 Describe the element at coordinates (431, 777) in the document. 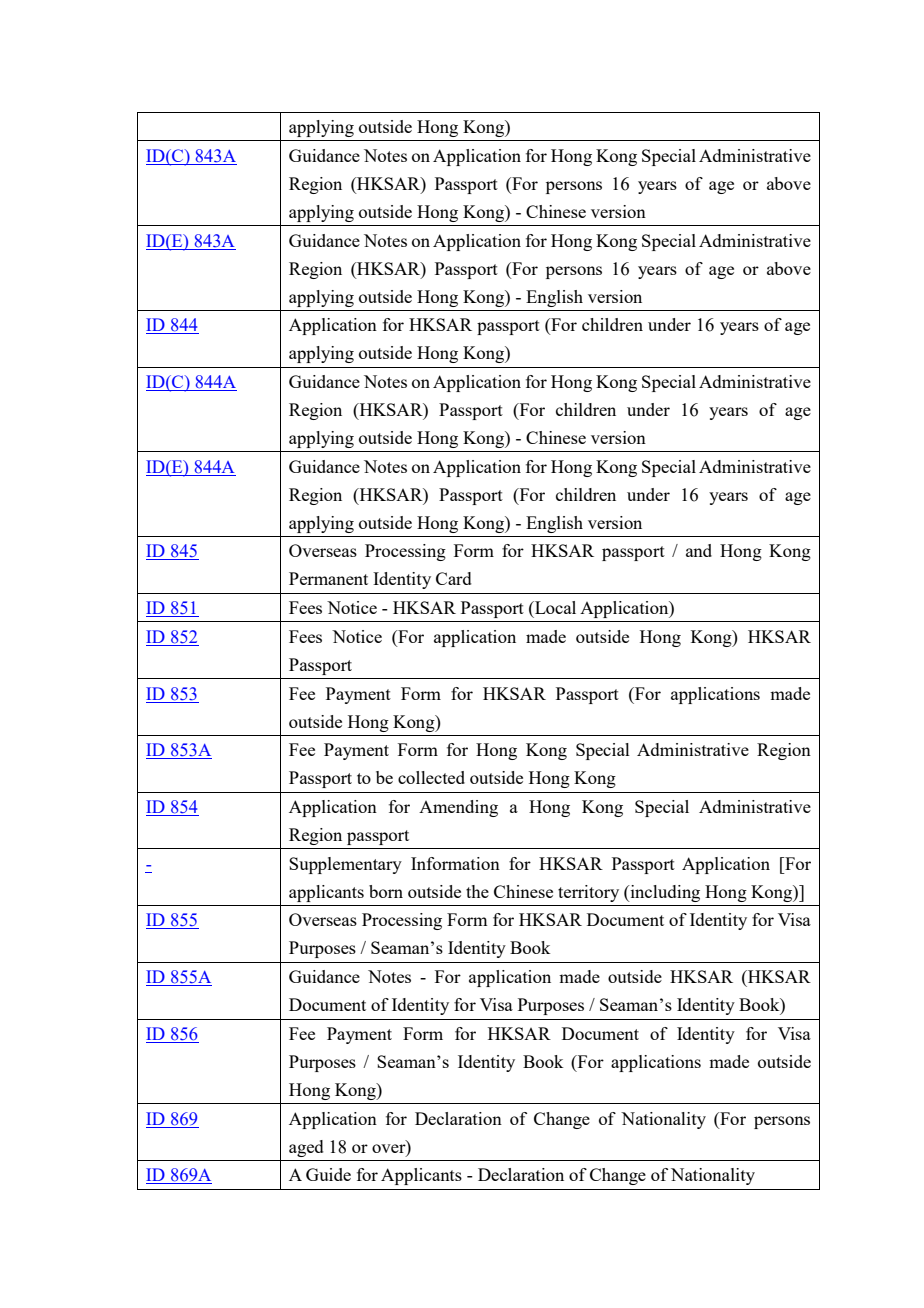

I see `collected` at that location.
